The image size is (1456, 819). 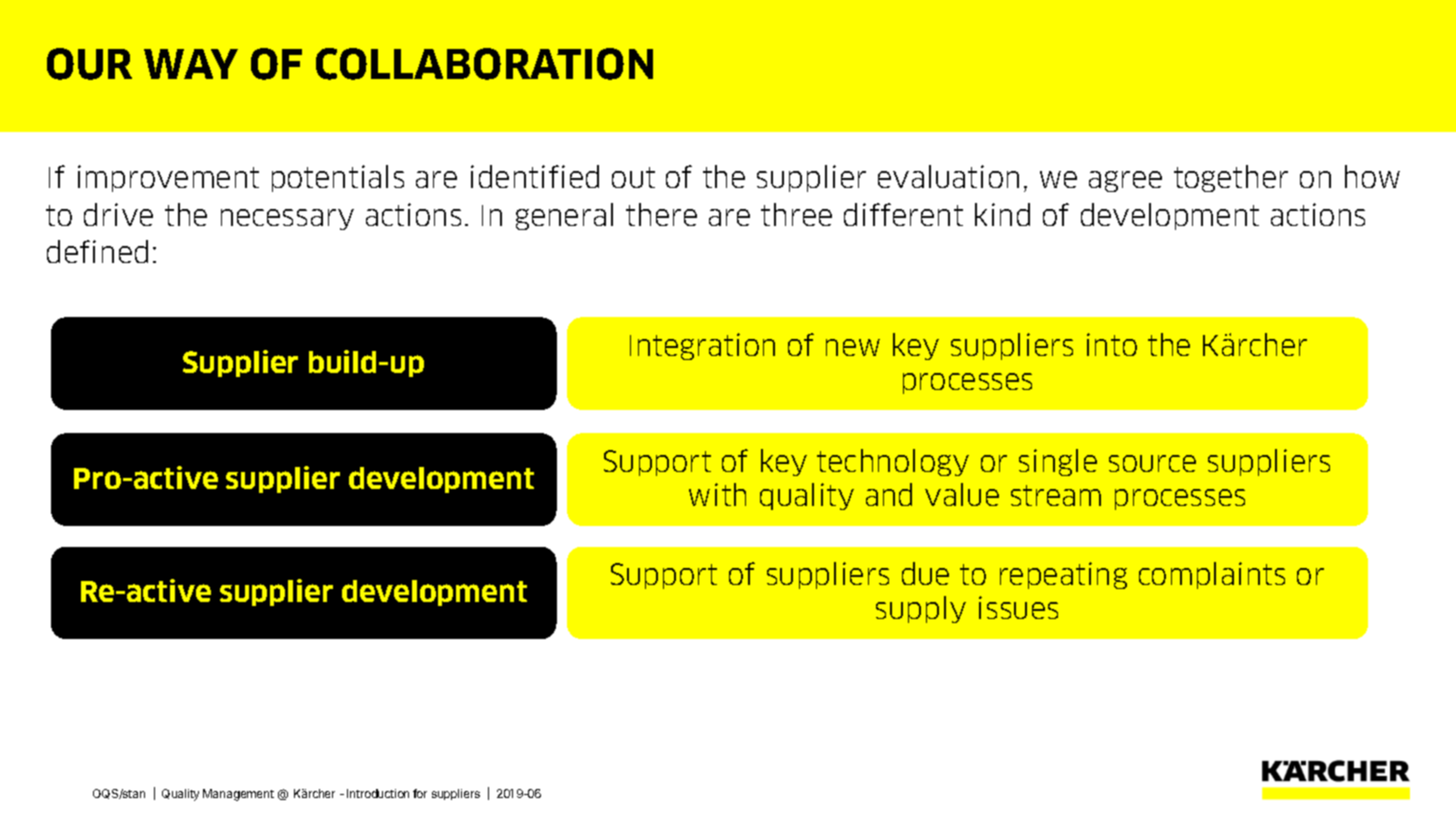 What do you see at coordinates (925, 573) in the screenshot?
I see `due` at bounding box center [925, 573].
